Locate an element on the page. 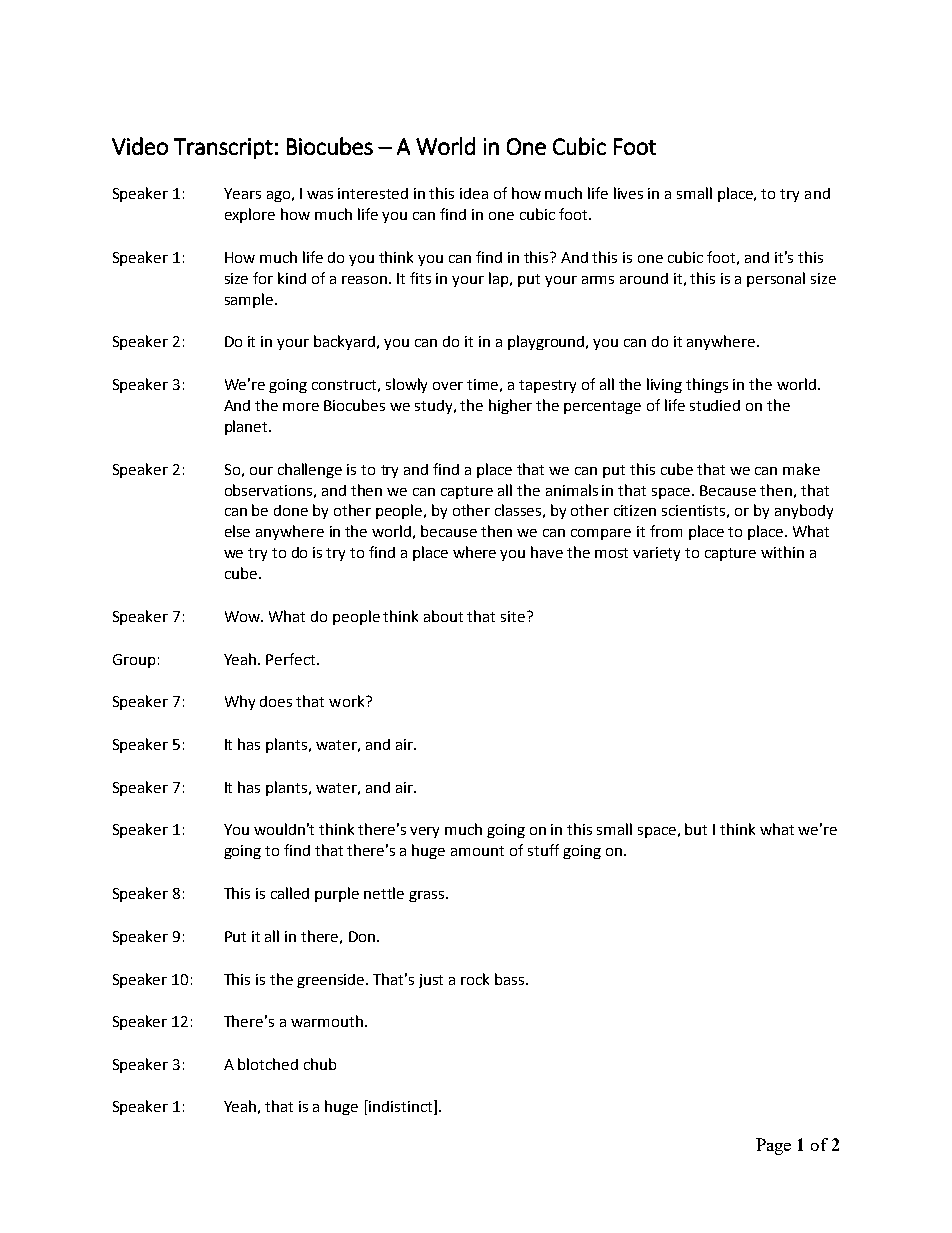  chub is located at coordinates (320, 1064).
